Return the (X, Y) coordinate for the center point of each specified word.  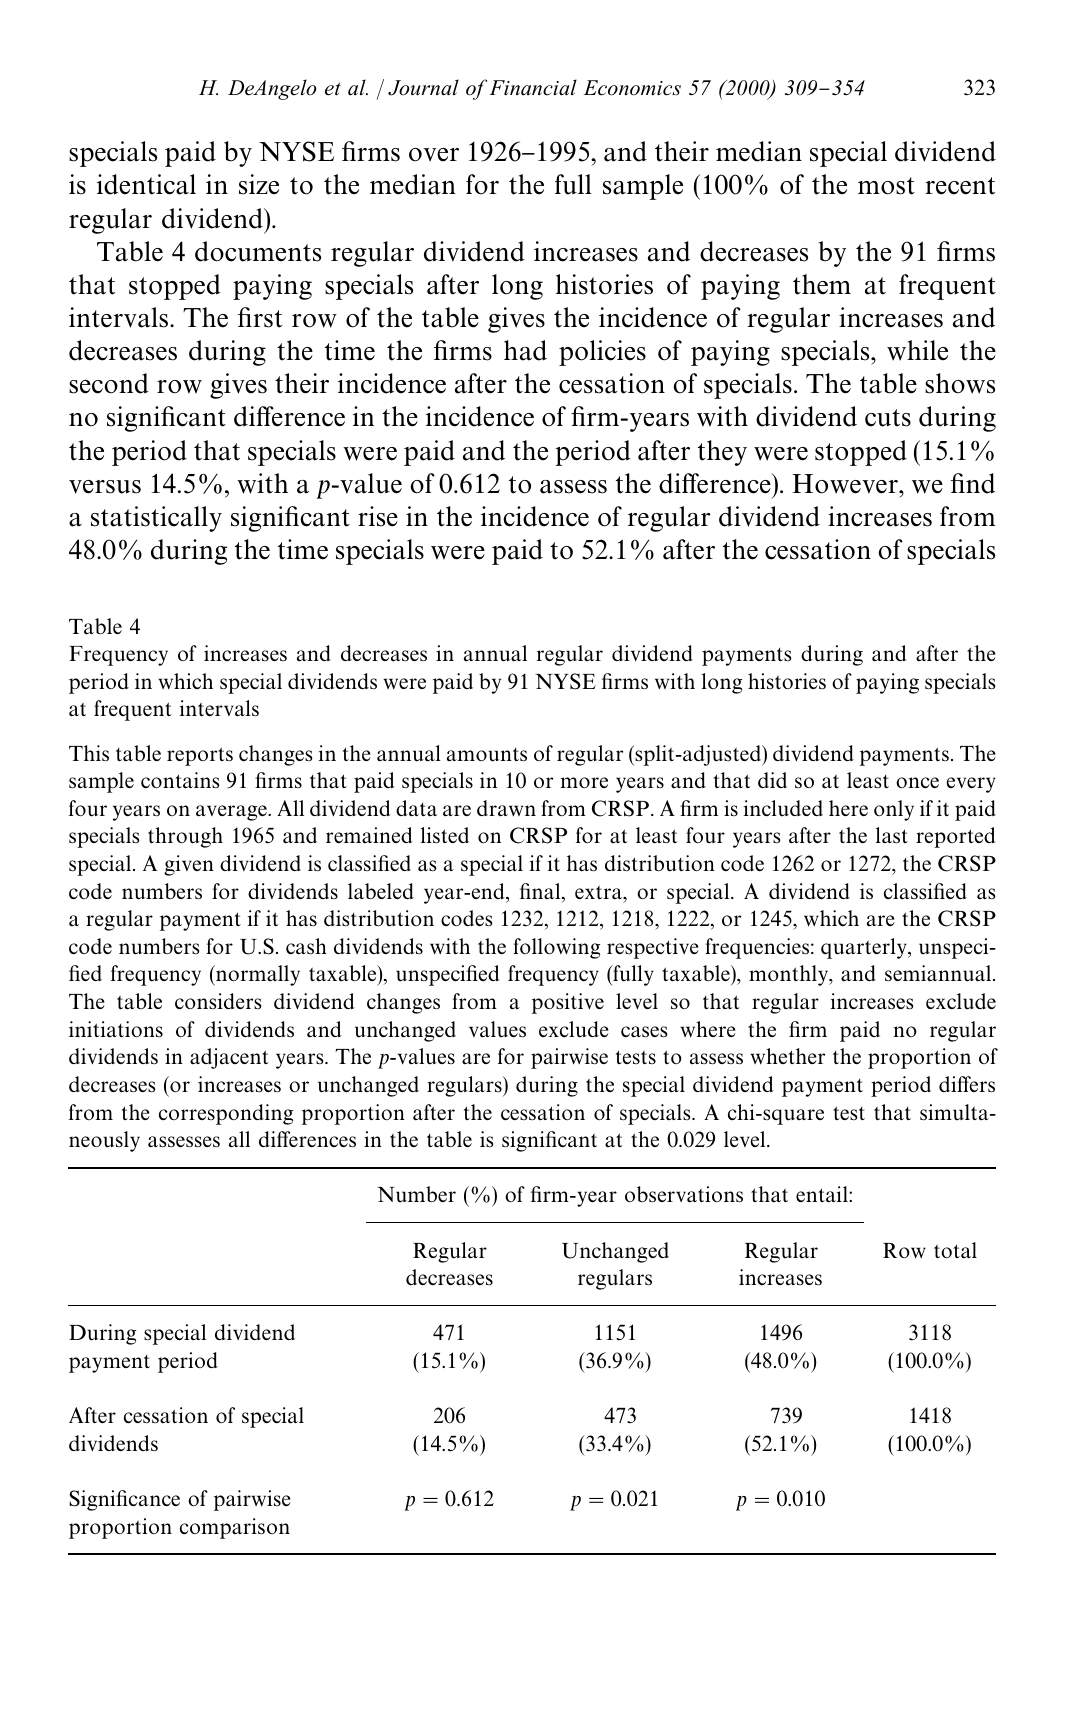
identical (146, 184)
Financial (533, 87)
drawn (506, 808)
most (886, 186)
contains (180, 780)
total (955, 1250)
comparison (235, 1528)
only (894, 810)
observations (684, 1194)
